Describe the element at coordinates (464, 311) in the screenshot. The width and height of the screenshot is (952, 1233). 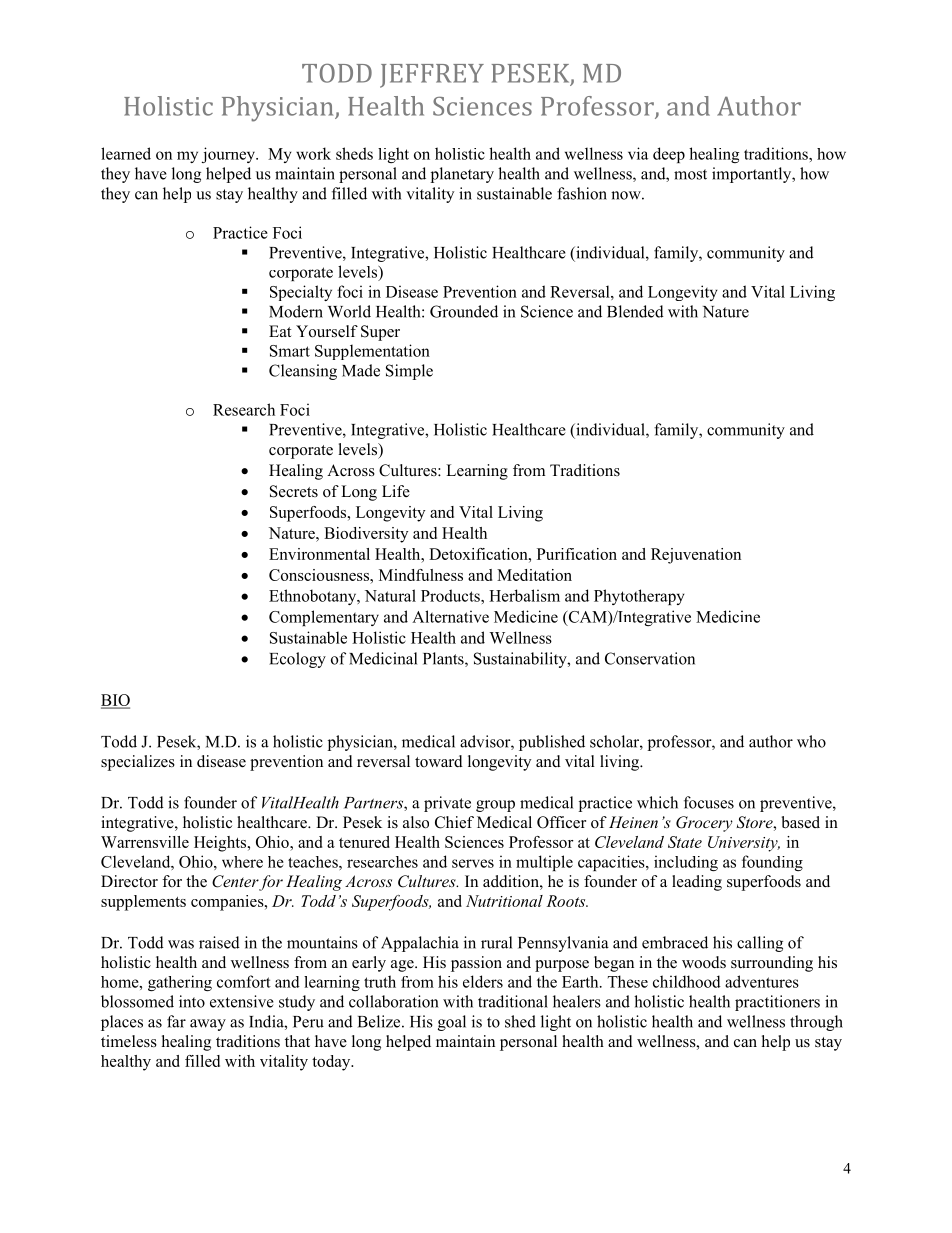
I see `Grounded` at that location.
